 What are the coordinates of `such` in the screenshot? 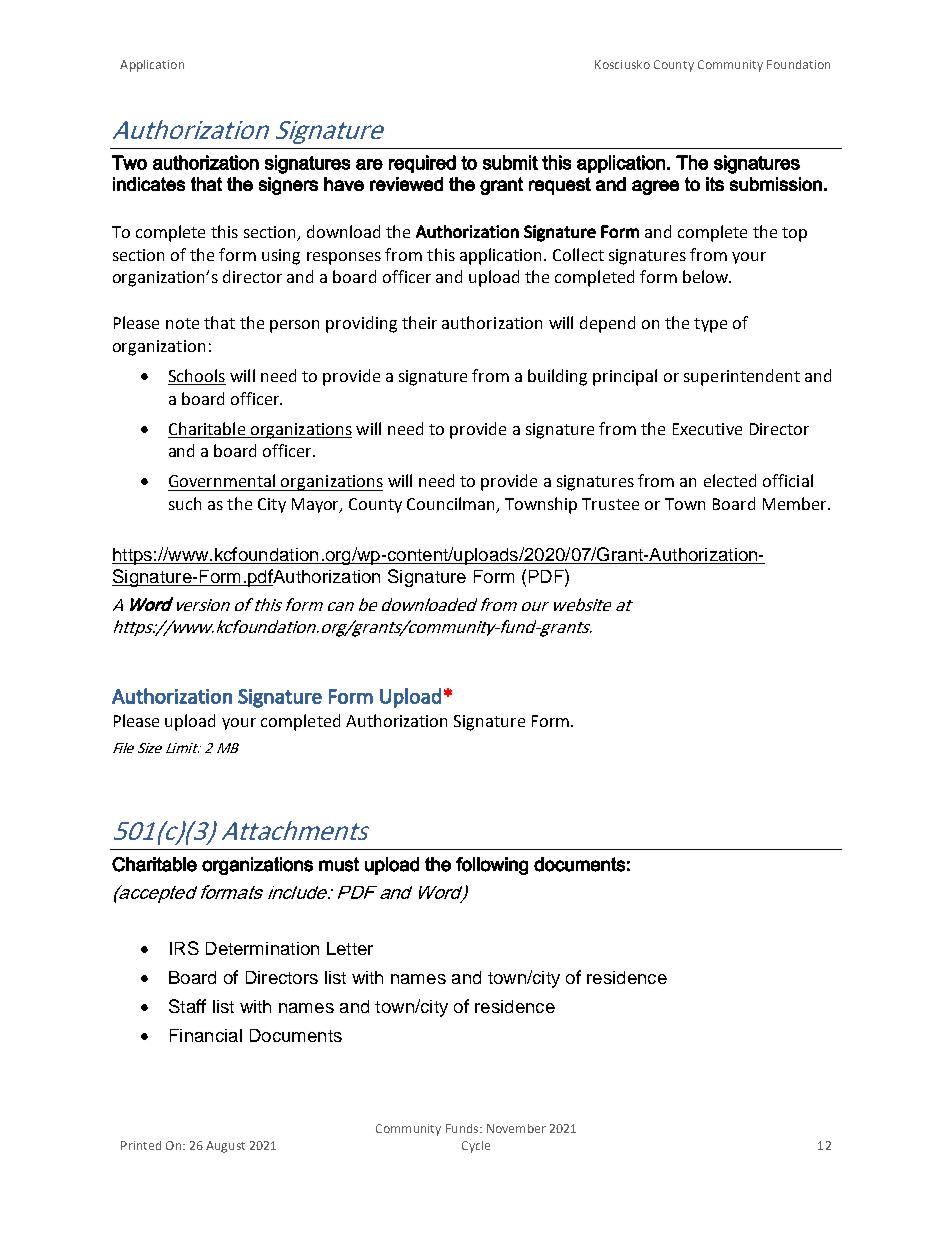 It's located at (185, 503).
